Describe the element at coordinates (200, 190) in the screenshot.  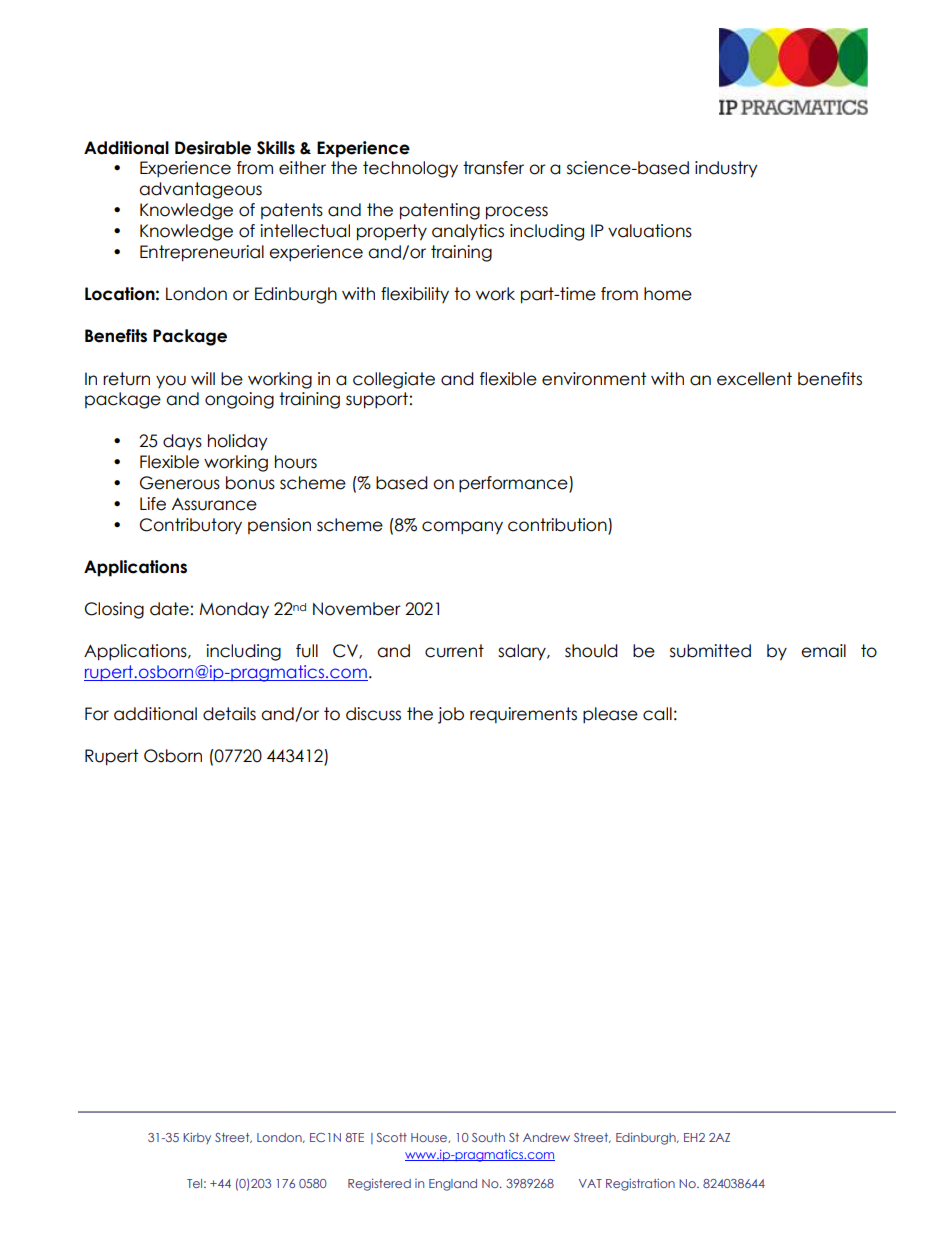
I see `advantageous` at that location.
